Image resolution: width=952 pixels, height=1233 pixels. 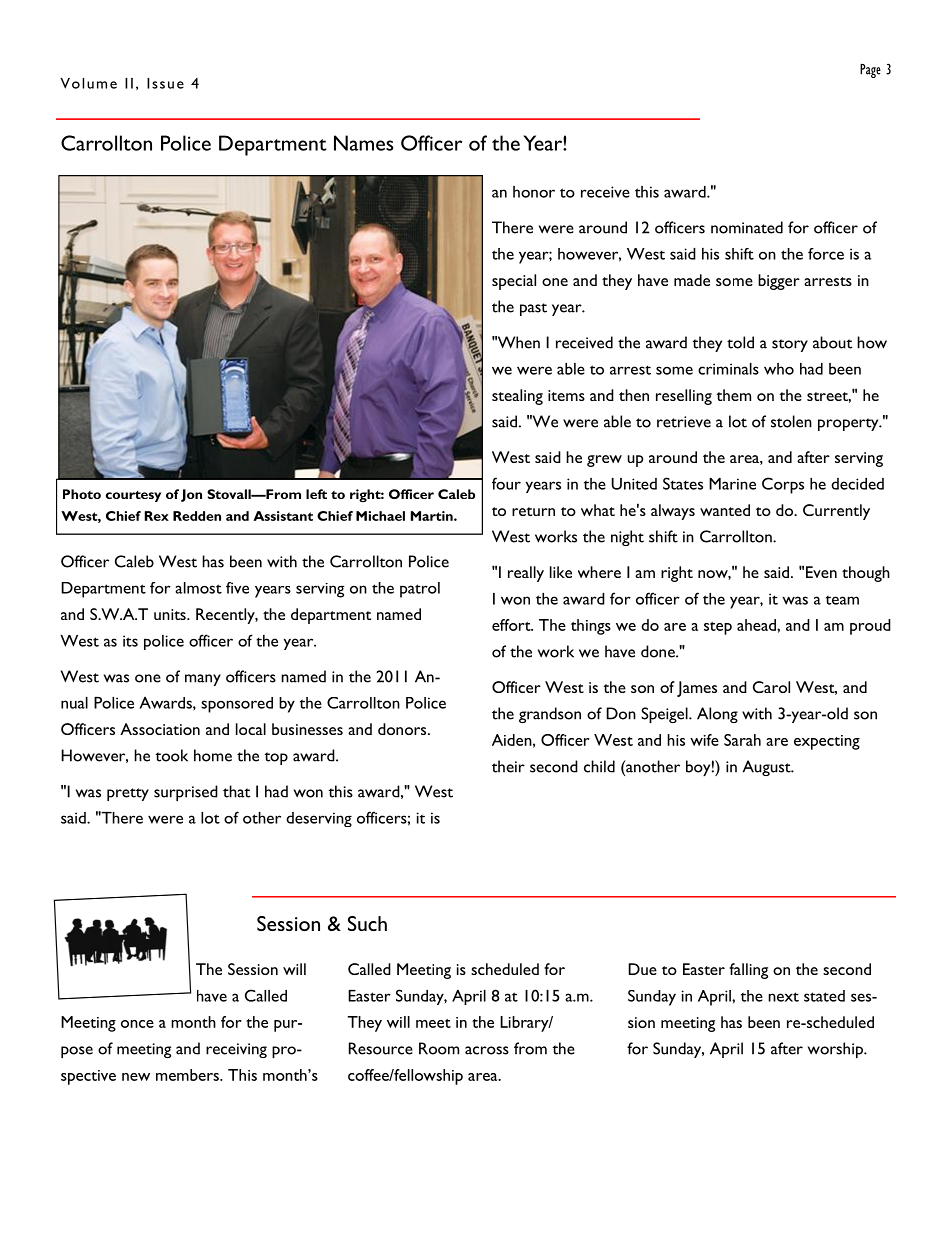 What do you see at coordinates (870, 71) in the page?
I see `Page` at bounding box center [870, 71].
